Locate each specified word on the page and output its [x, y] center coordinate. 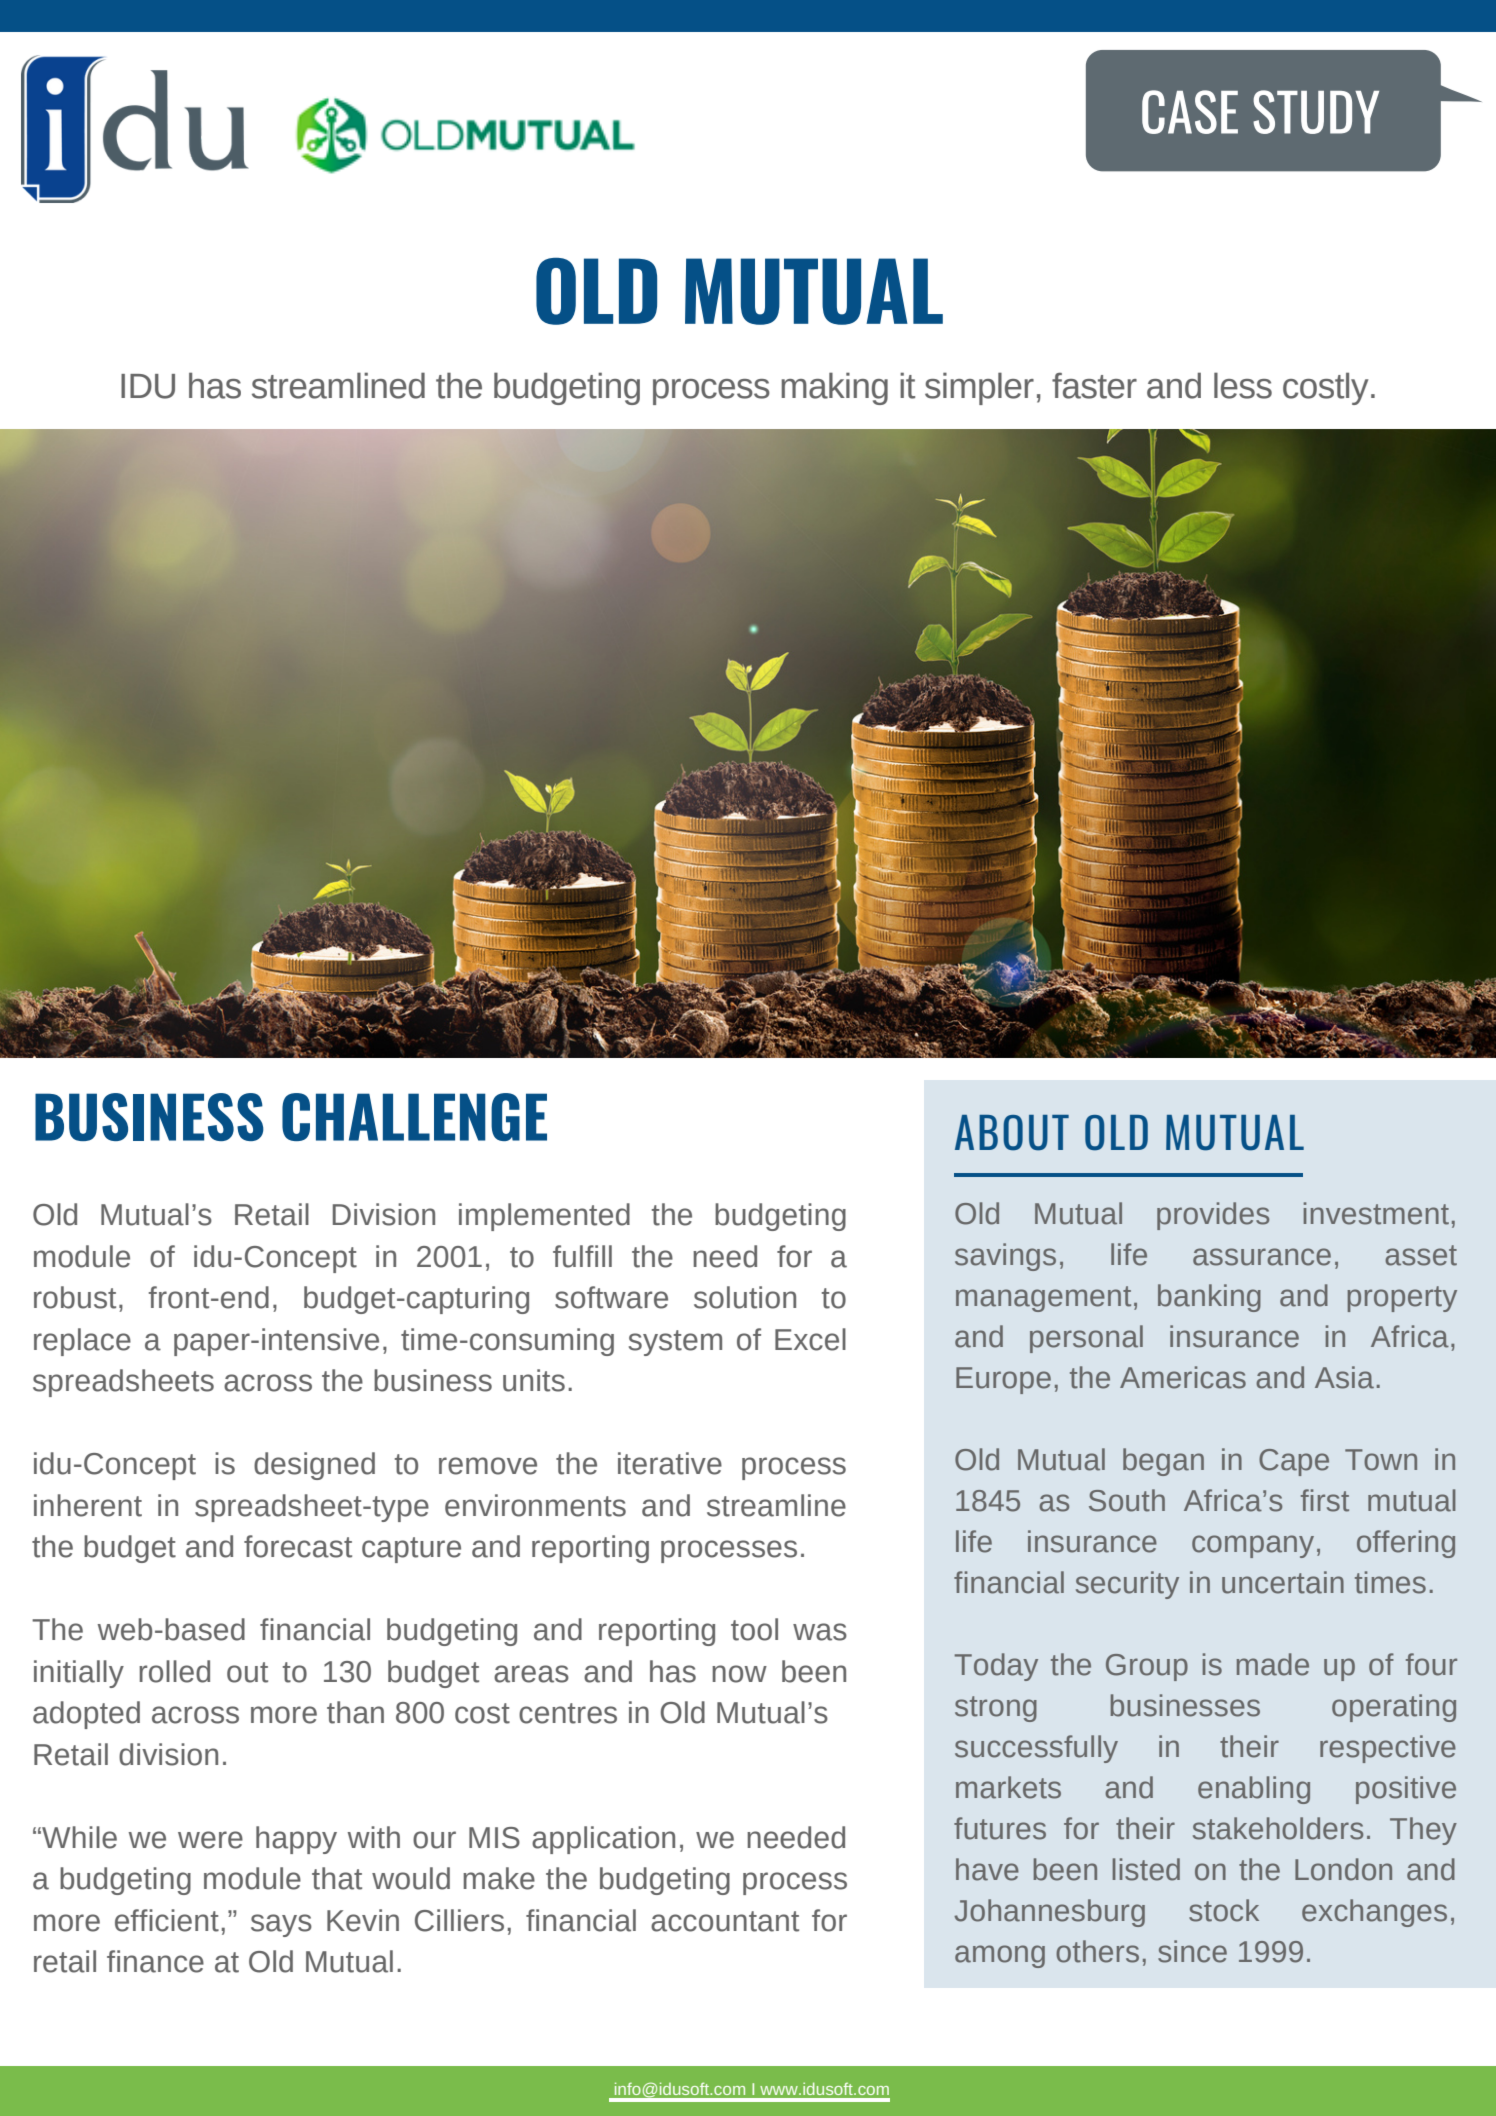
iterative [670, 1463]
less [1243, 385]
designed [314, 1466]
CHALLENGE [414, 1117]
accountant [725, 1921]
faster [1094, 386]
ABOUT [1012, 1133]
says [281, 1925]
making [834, 388]
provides [1213, 1216]
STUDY [1316, 112]
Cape [1294, 1462]
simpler [979, 388]
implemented [544, 1217]
